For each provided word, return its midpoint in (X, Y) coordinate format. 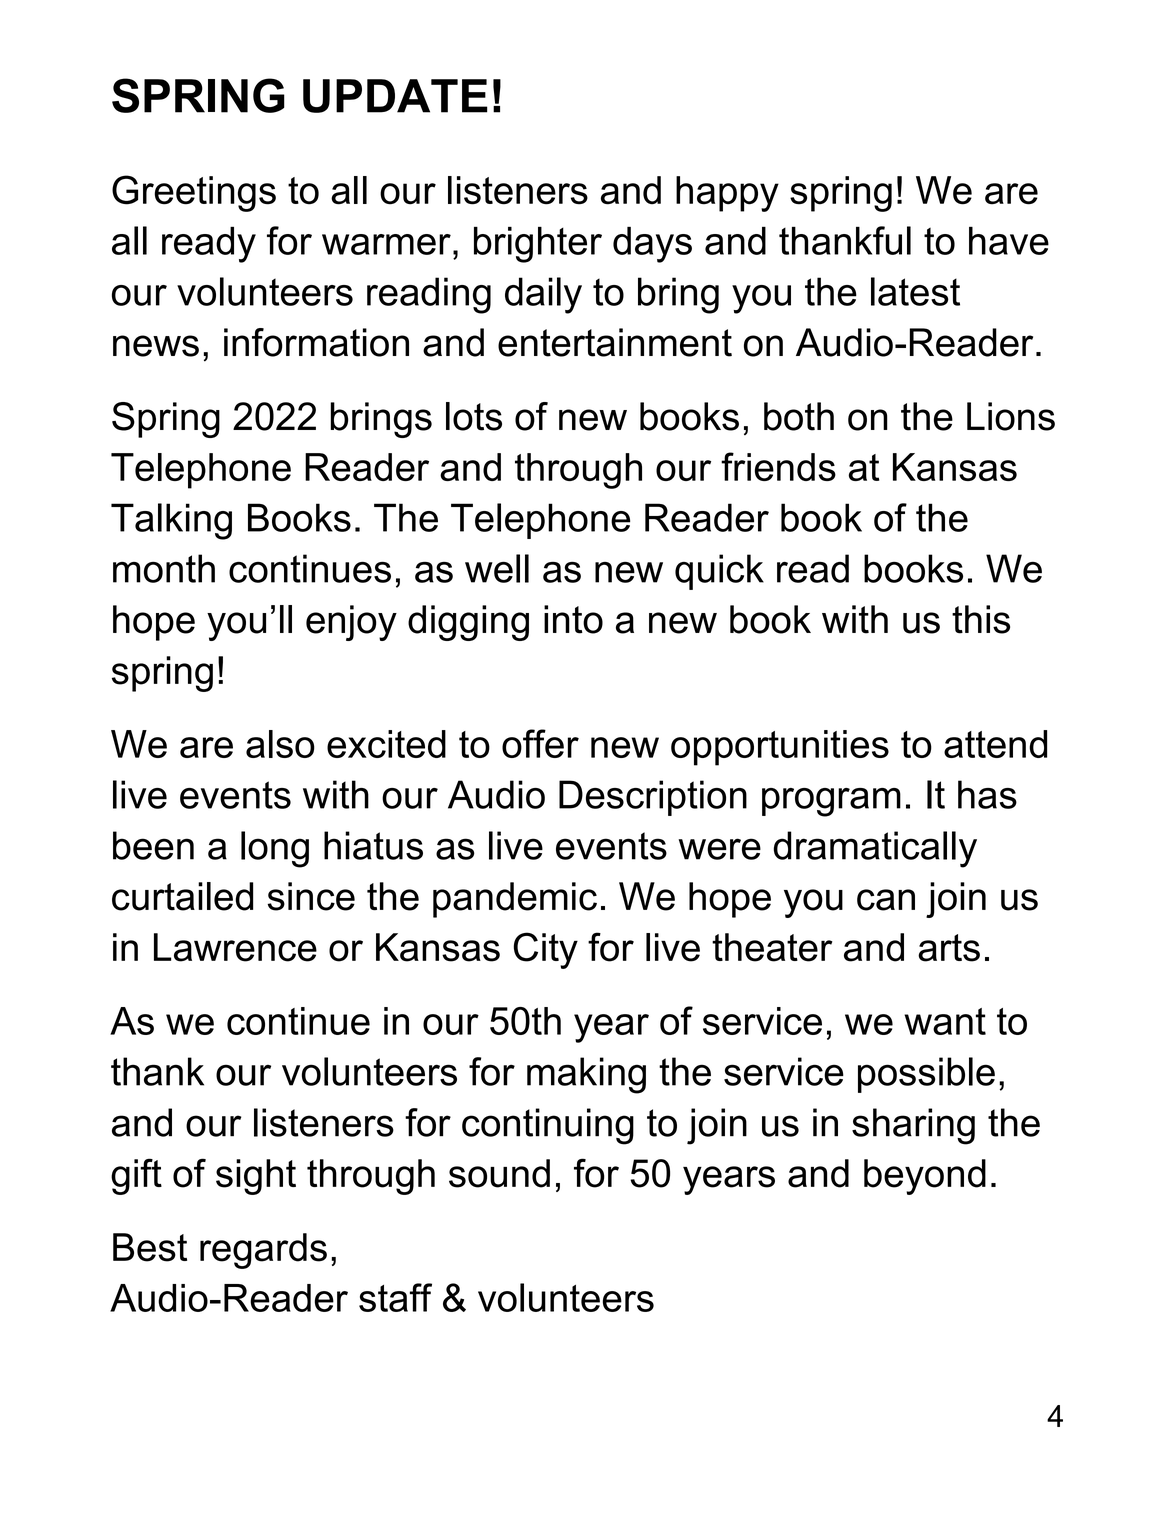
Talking (171, 521)
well (497, 568)
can (886, 900)
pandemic (515, 900)
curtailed (182, 896)
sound (499, 1173)
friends (778, 466)
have (1009, 241)
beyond (925, 1177)
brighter (538, 245)
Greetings (194, 193)
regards (263, 1251)
